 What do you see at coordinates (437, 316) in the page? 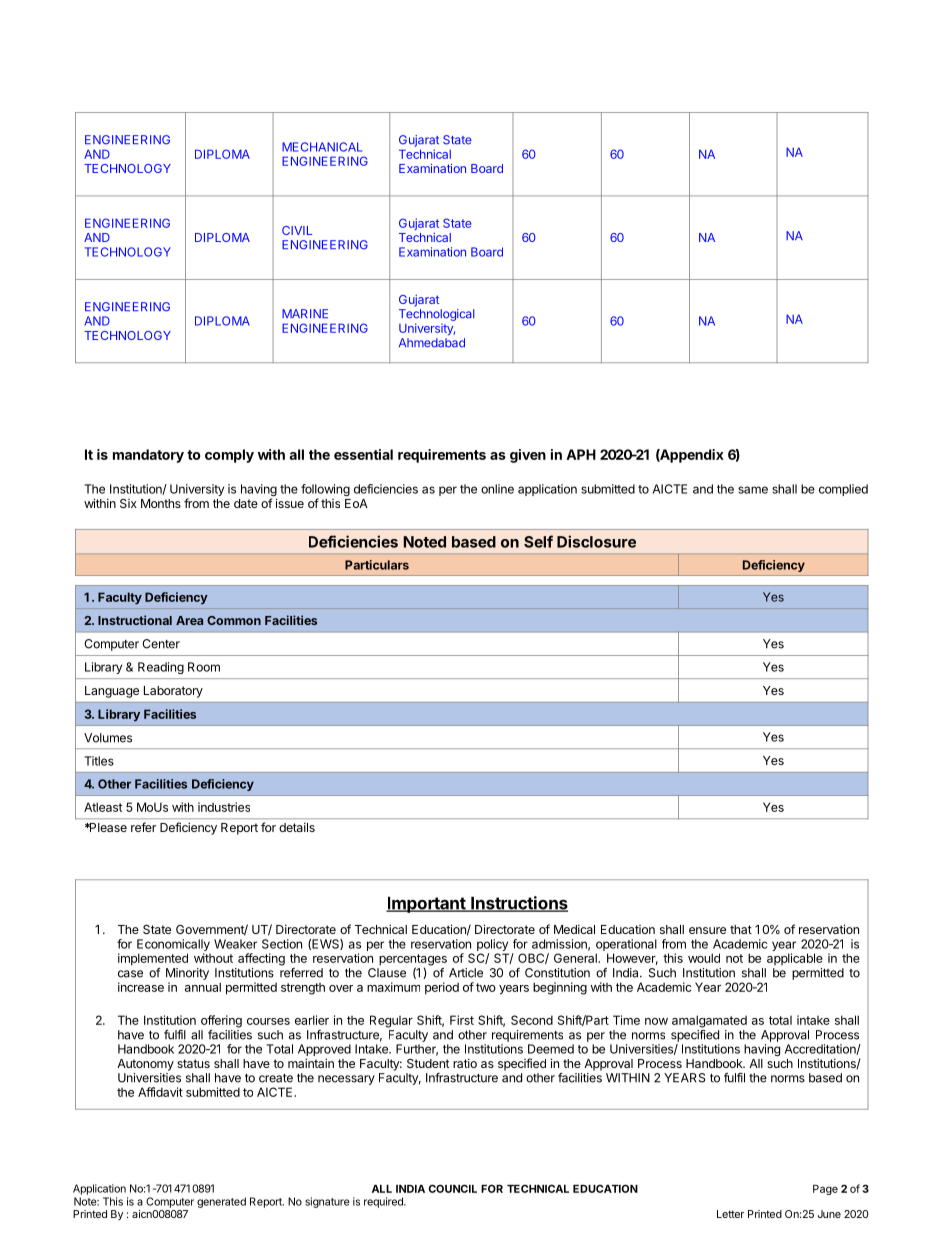
I see `Technological` at bounding box center [437, 316].
